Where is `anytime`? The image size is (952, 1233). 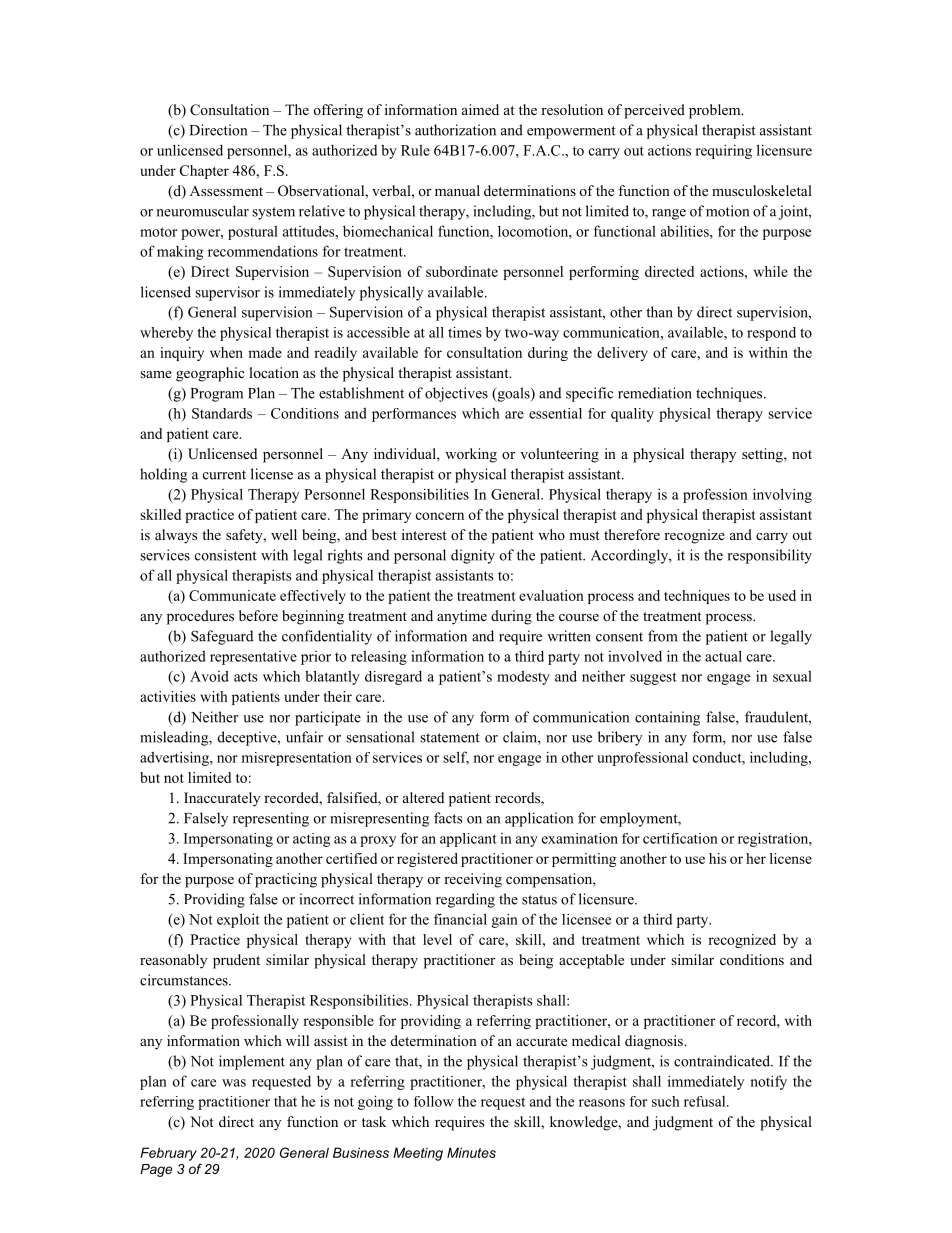 anytime is located at coordinates (462, 617).
